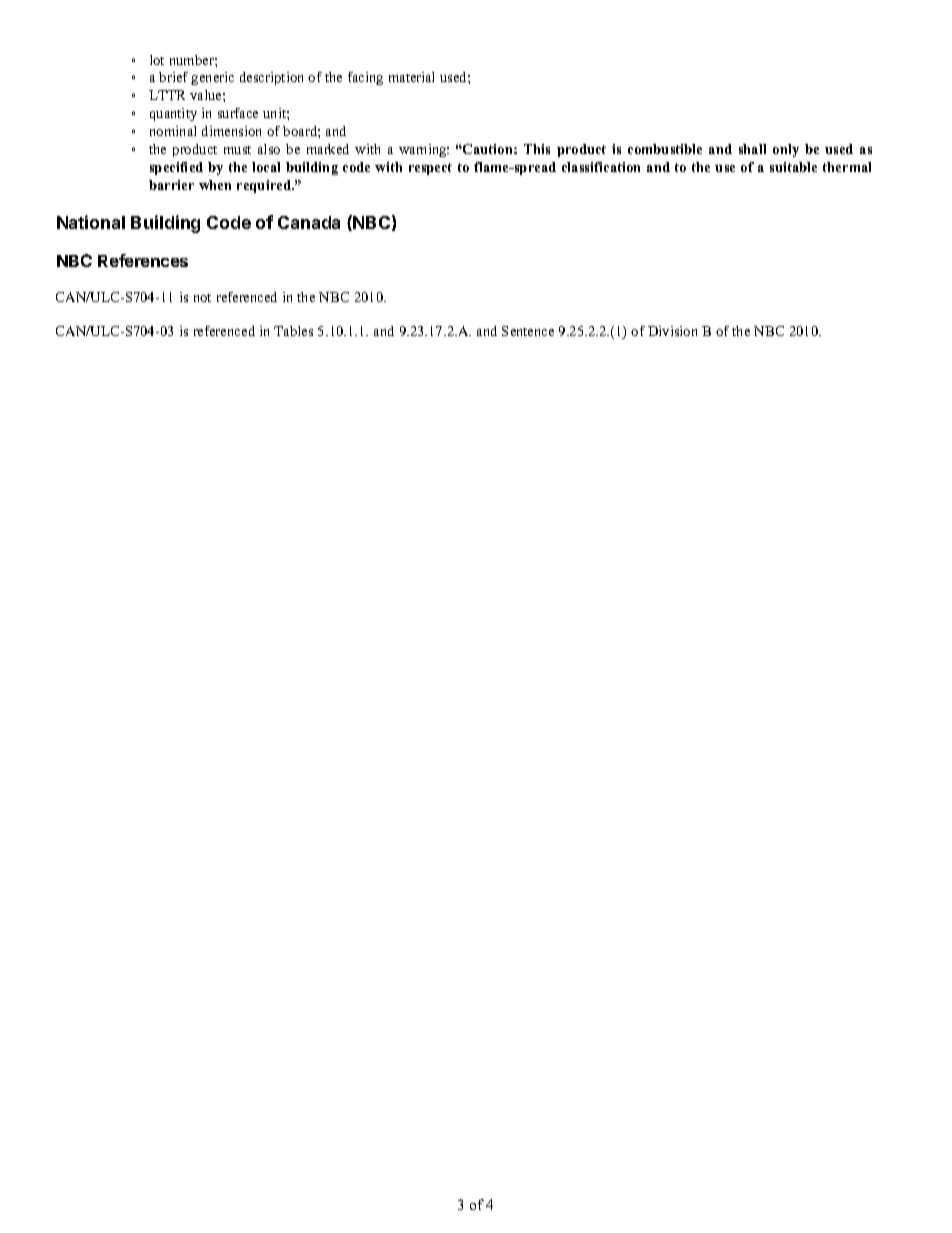 Image resolution: width=952 pixels, height=1233 pixels. What do you see at coordinates (528, 331) in the page?
I see `Sentence` at bounding box center [528, 331].
